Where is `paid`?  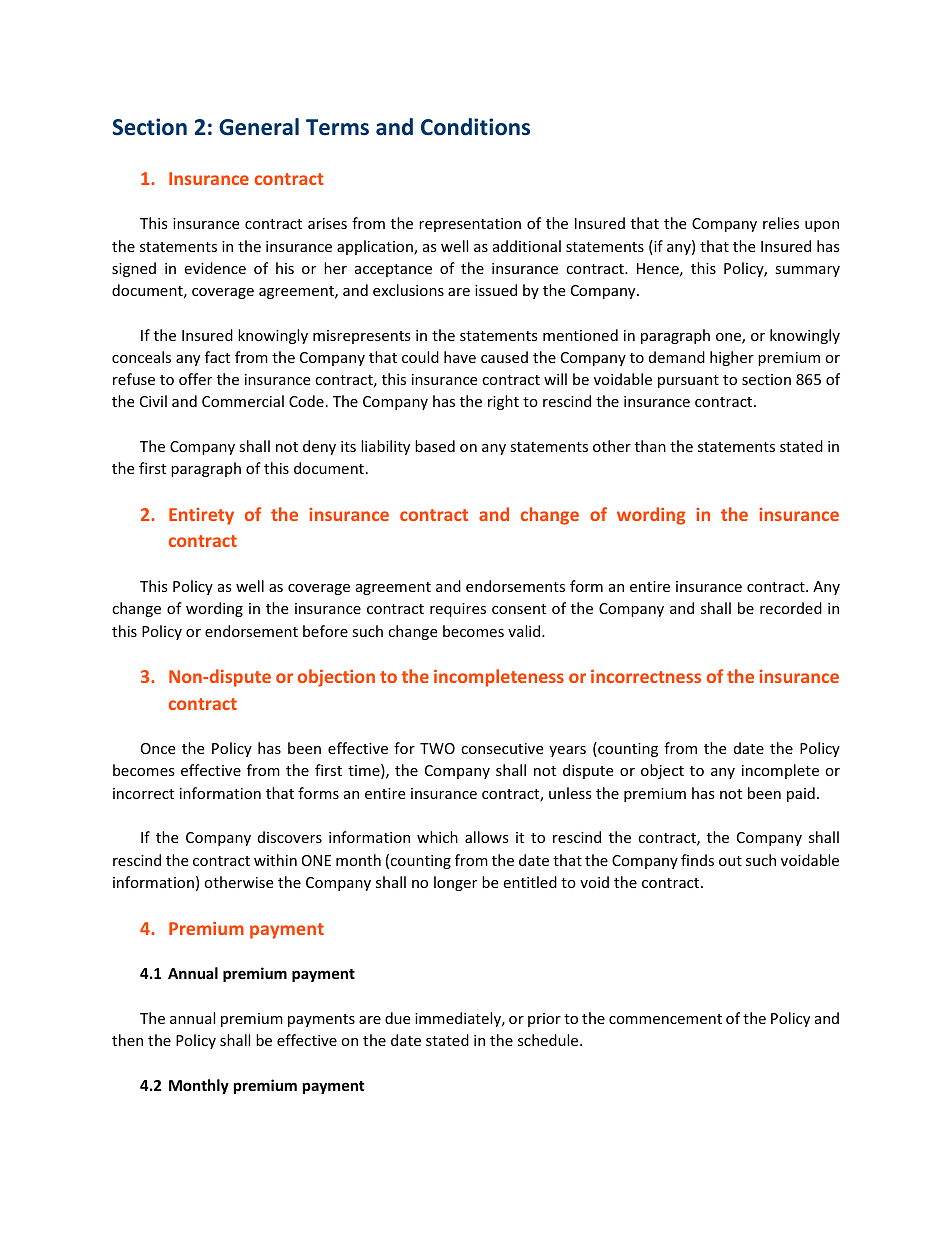
paid is located at coordinates (801, 794).
